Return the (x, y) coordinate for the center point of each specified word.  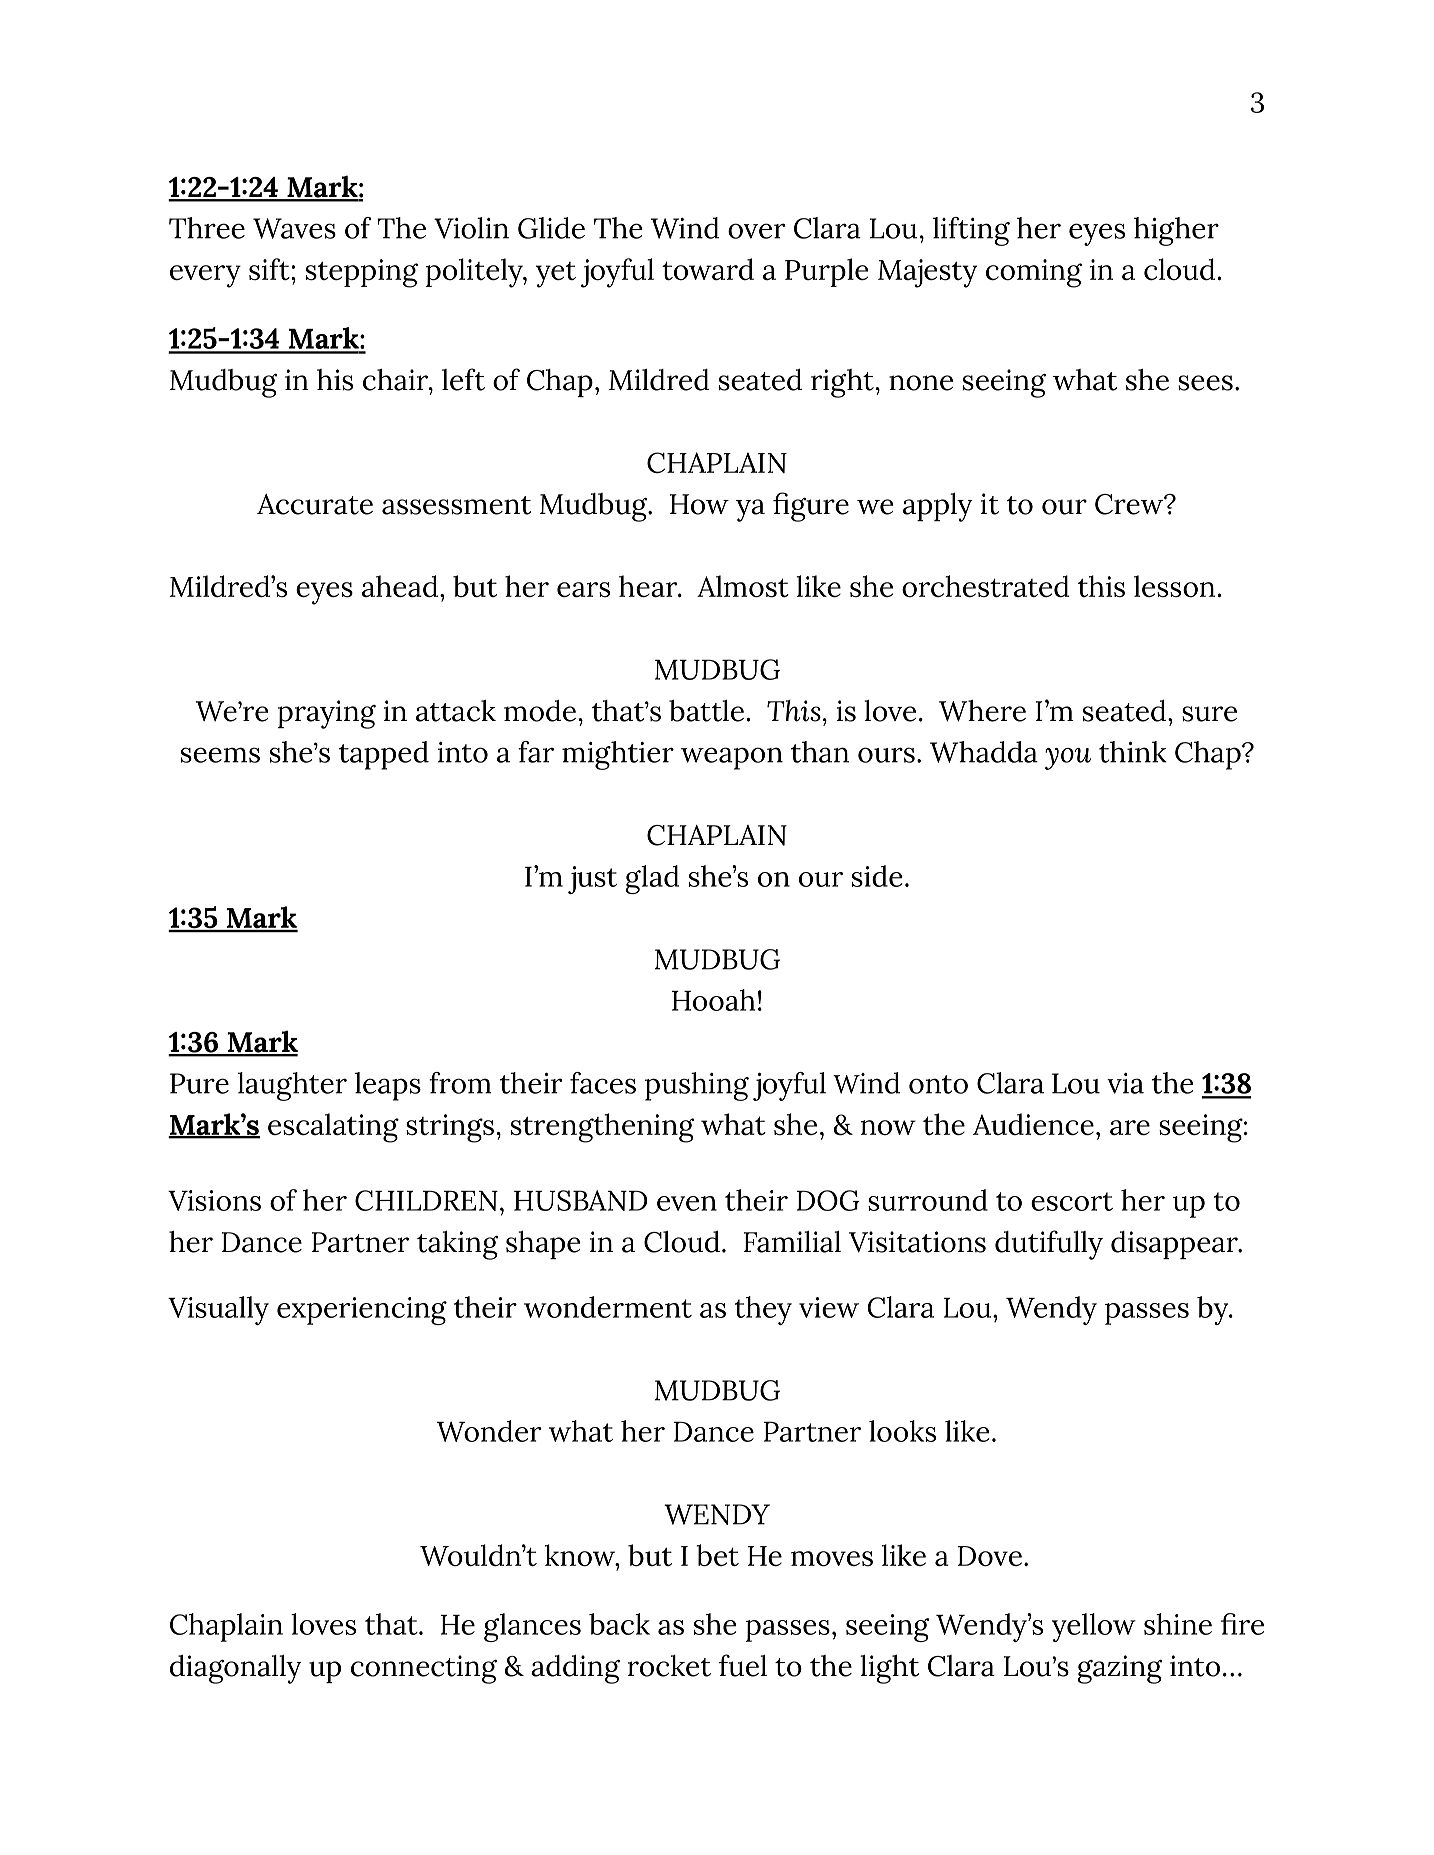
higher (1176, 231)
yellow (1094, 1627)
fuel (743, 1665)
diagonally (236, 1669)
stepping (362, 273)
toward (708, 269)
